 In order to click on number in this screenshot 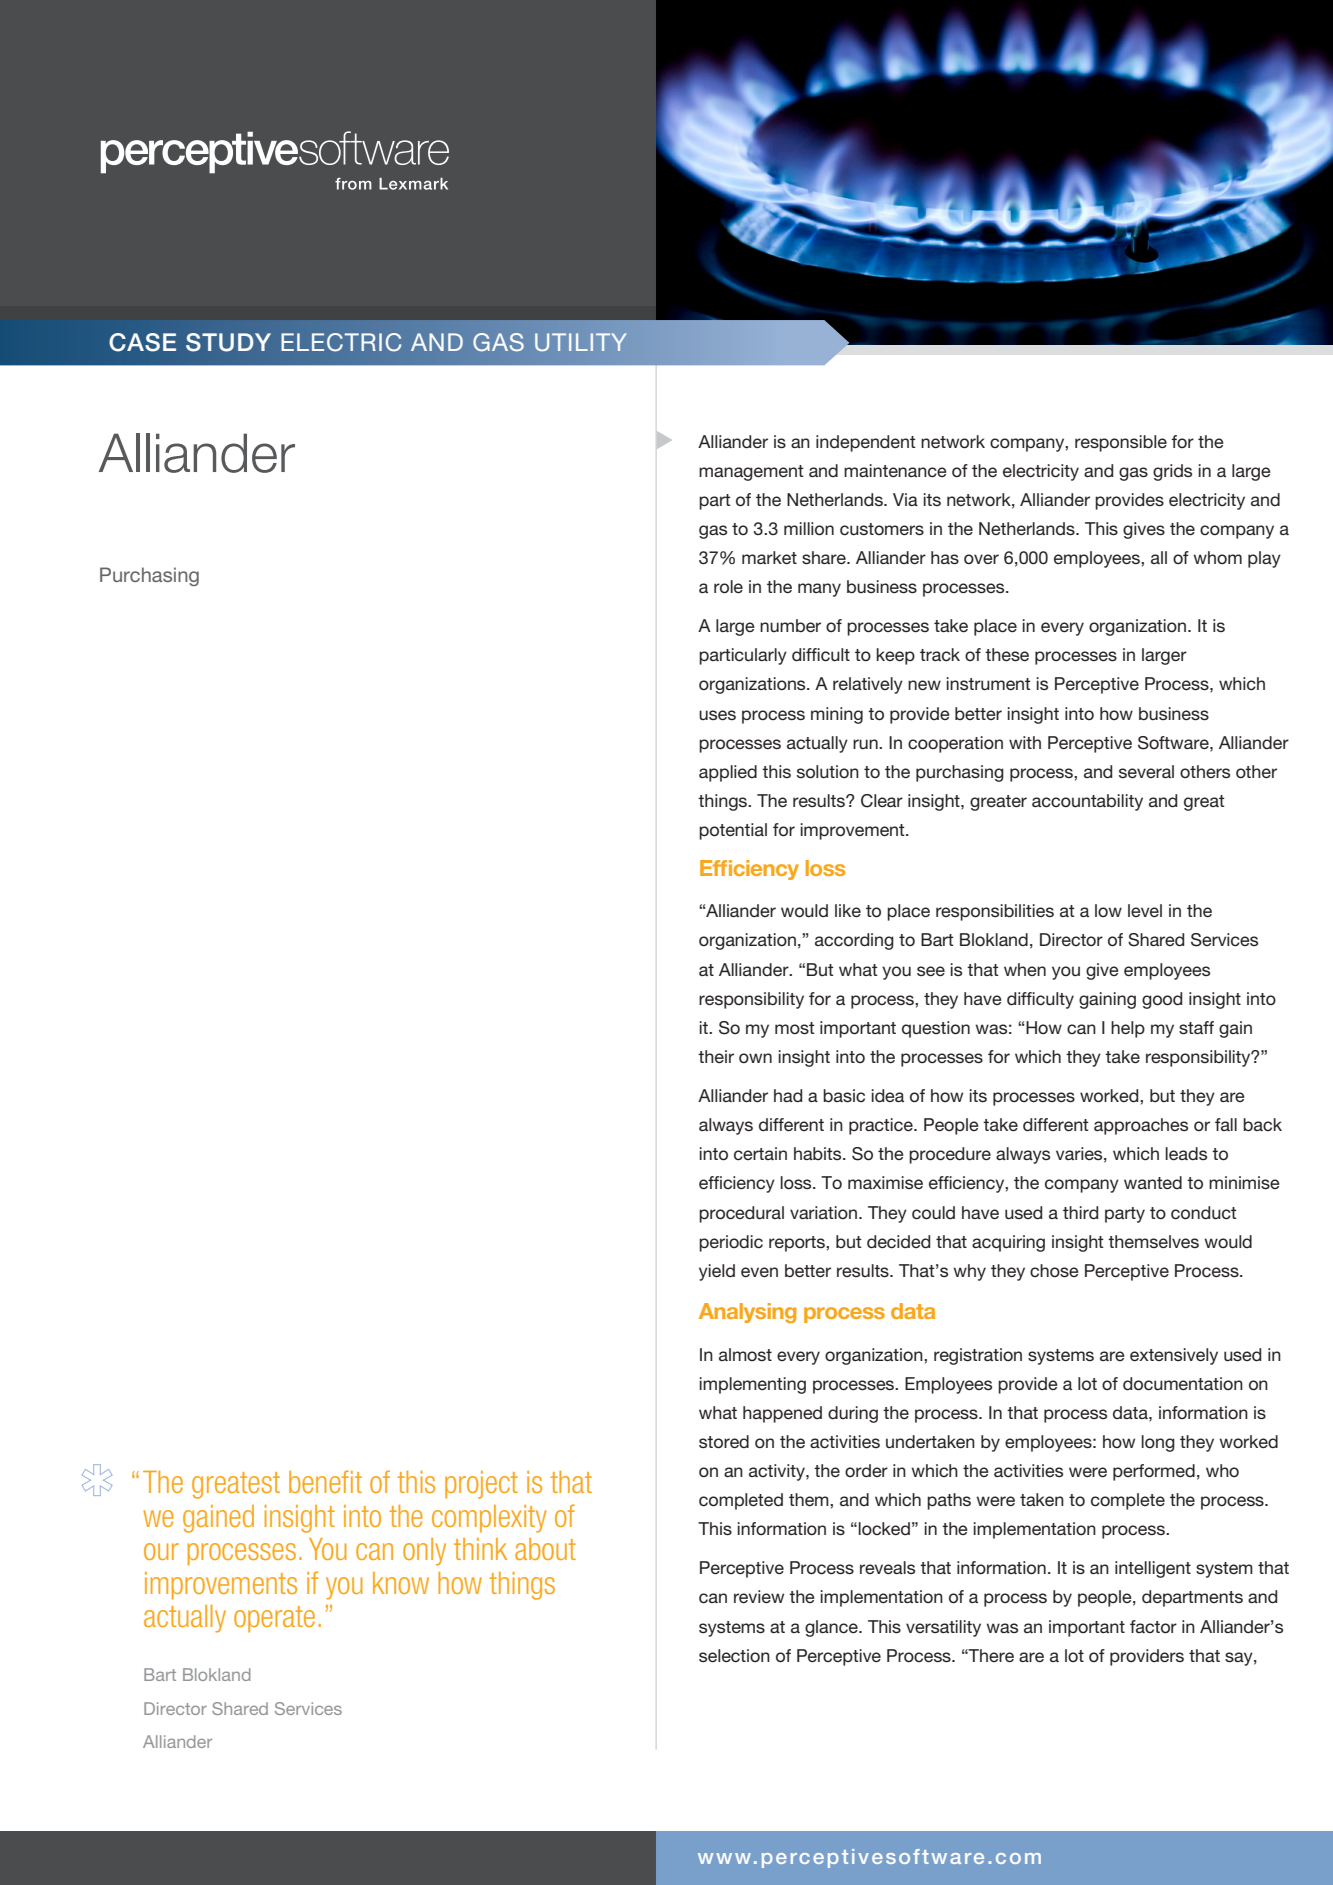, I will do `click(790, 625)`.
